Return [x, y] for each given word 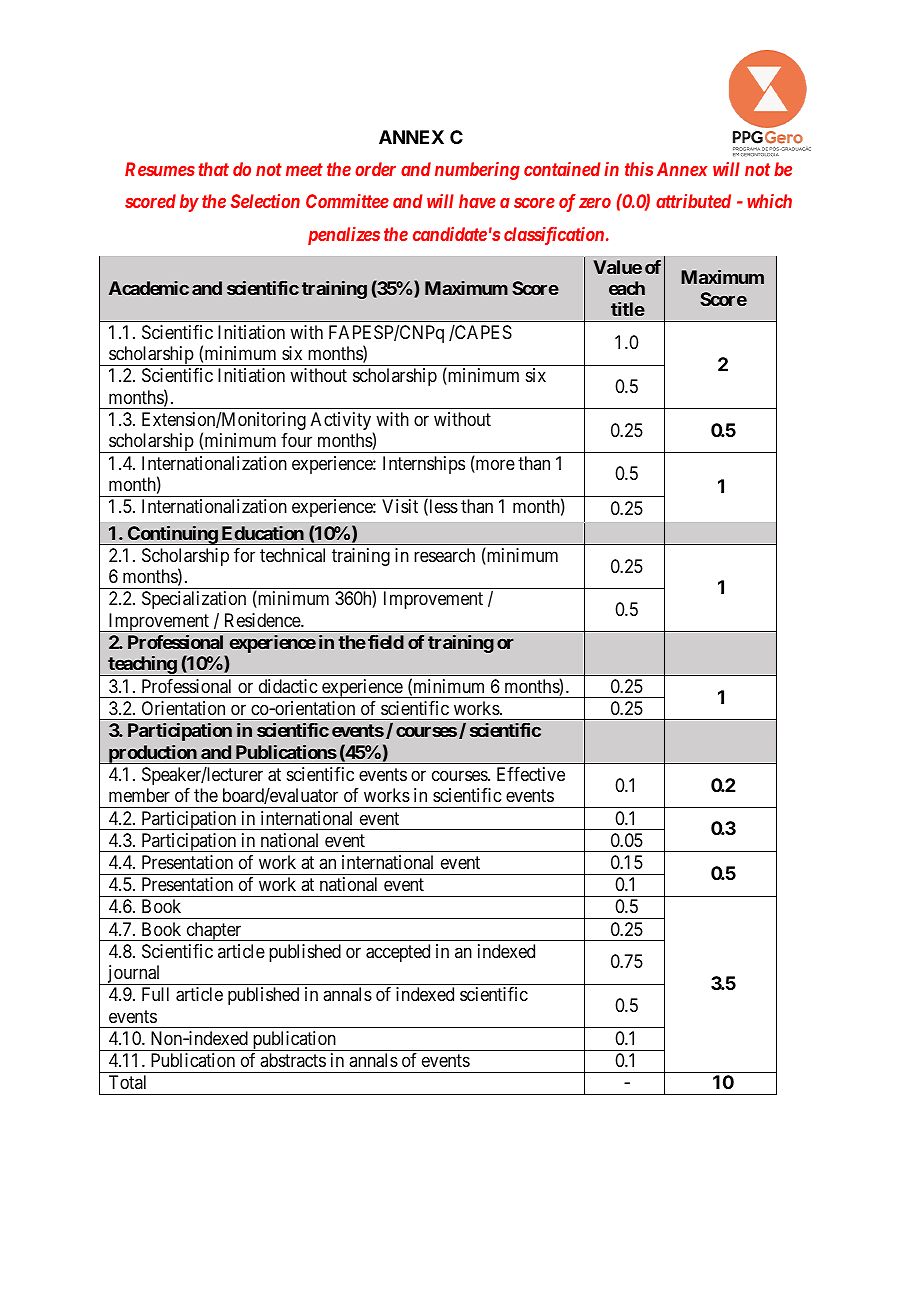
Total [127, 1082]
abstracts [293, 1060]
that [213, 169]
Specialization [194, 600]
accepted [398, 953]
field [386, 642]
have [477, 201]
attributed [693, 201]
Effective [531, 774]
